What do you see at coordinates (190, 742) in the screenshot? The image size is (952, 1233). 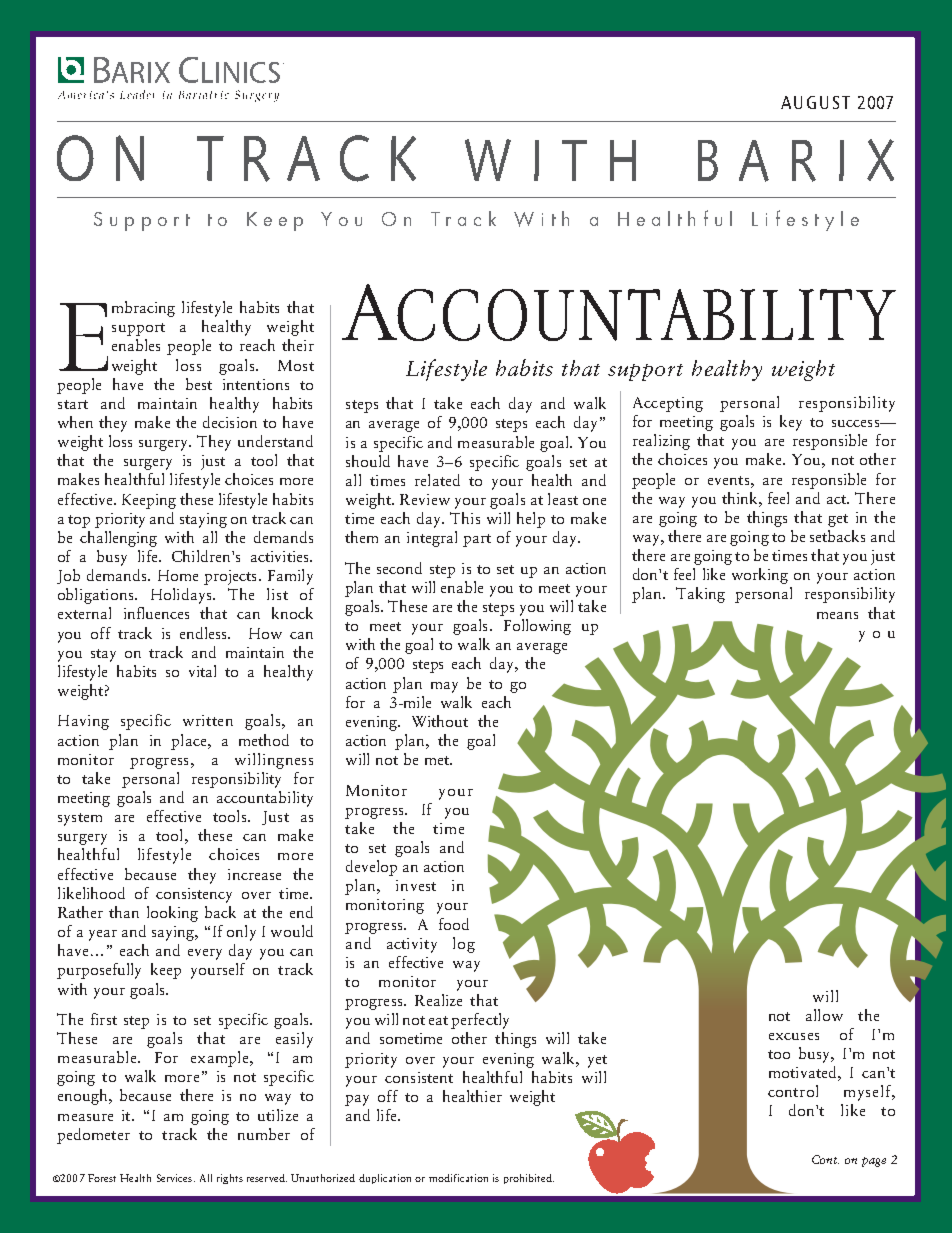 I see `place` at bounding box center [190, 742].
